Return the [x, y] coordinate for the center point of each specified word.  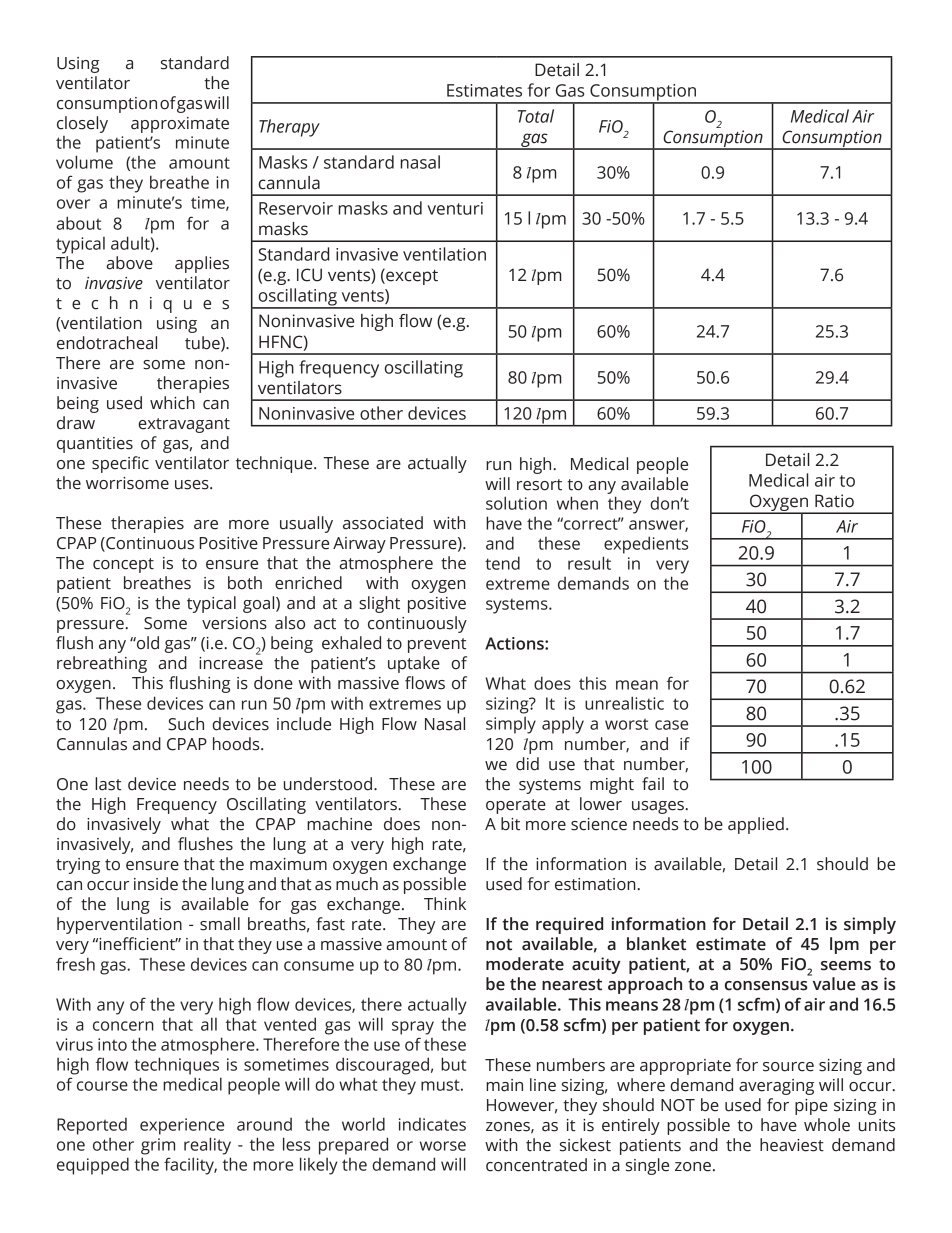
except [411, 276]
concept [123, 565]
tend [502, 563]
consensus [766, 986]
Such [186, 724]
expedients [646, 545]
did [527, 764]
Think [445, 903]
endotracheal [107, 343]
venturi [455, 208]
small [220, 924]
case [671, 725]
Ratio [834, 501]
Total [536, 116]
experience [182, 1126]
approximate [180, 125]
